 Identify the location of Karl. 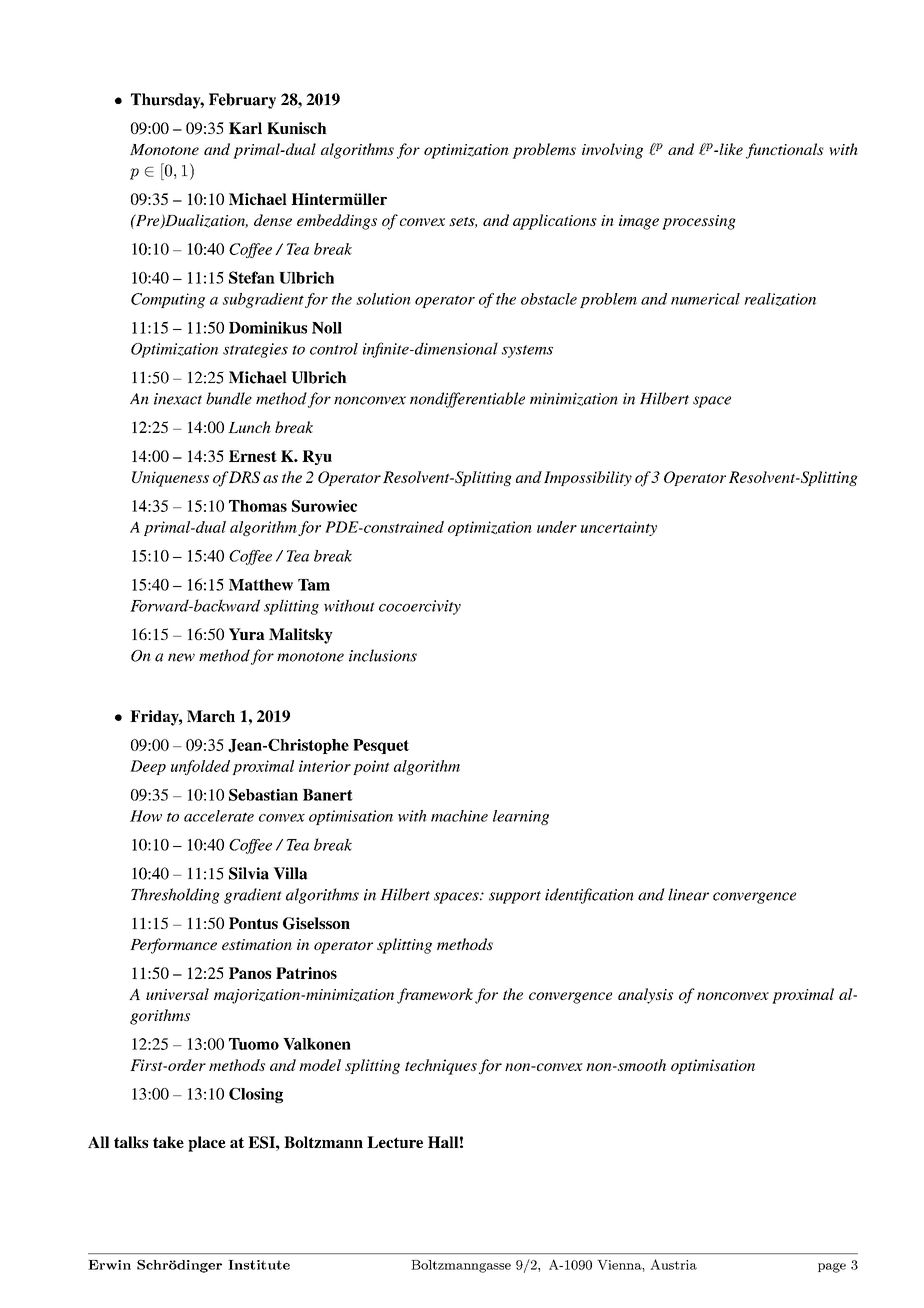
(245, 128).
